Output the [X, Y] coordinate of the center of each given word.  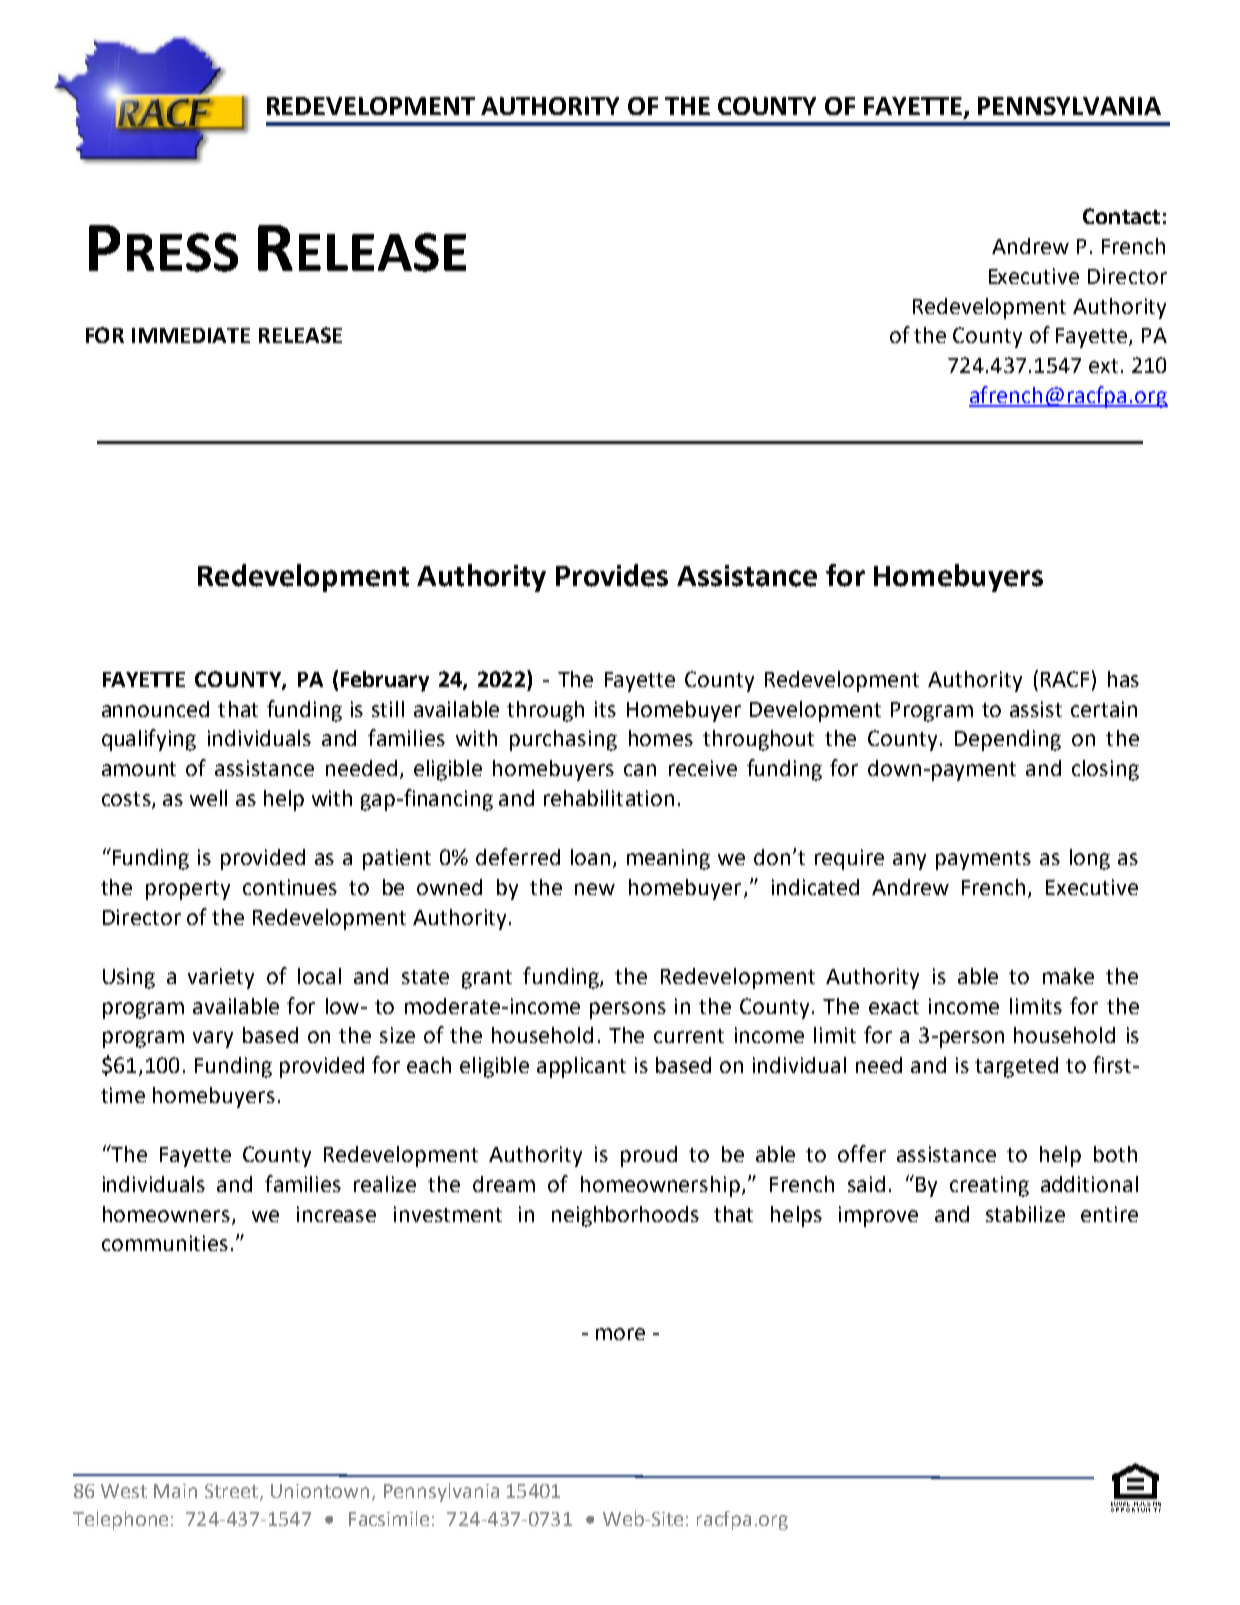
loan [590, 857]
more [620, 1334]
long [1090, 859]
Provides [612, 575]
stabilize [1025, 1214]
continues [290, 887]
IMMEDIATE [191, 335]
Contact [1121, 216]
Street [233, 1492]
